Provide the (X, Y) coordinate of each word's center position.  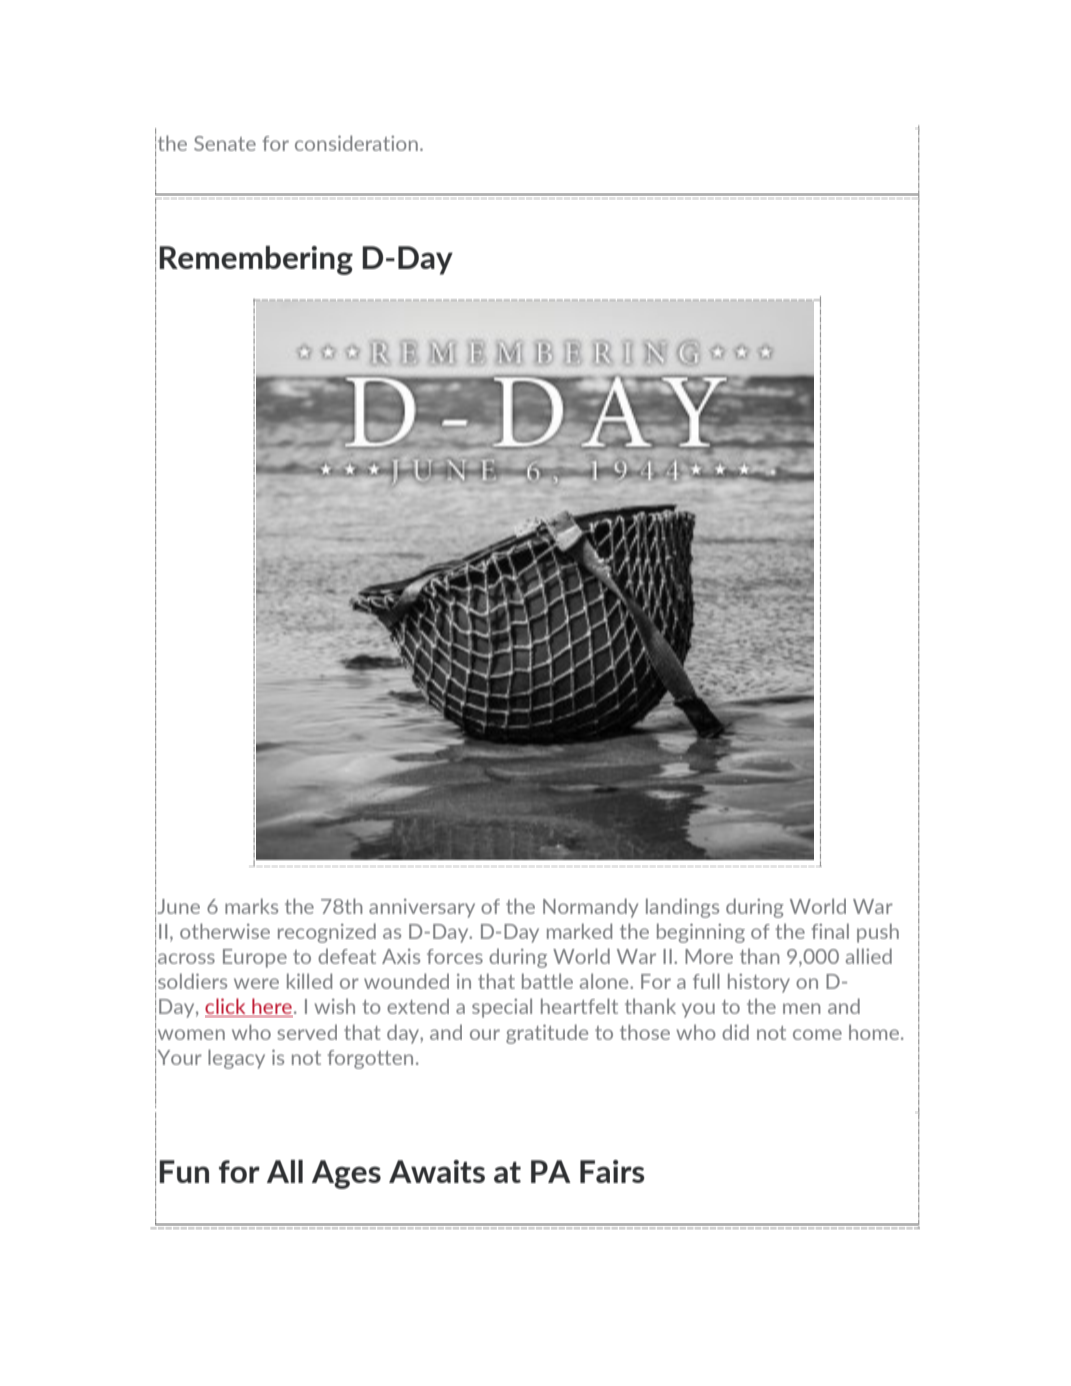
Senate (225, 143)
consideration (356, 143)
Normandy (590, 908)
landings (682, 908)
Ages (346, 1174)
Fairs (612, 1171)
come (817, 1034)
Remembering (256, 260)
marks (251, 906)
